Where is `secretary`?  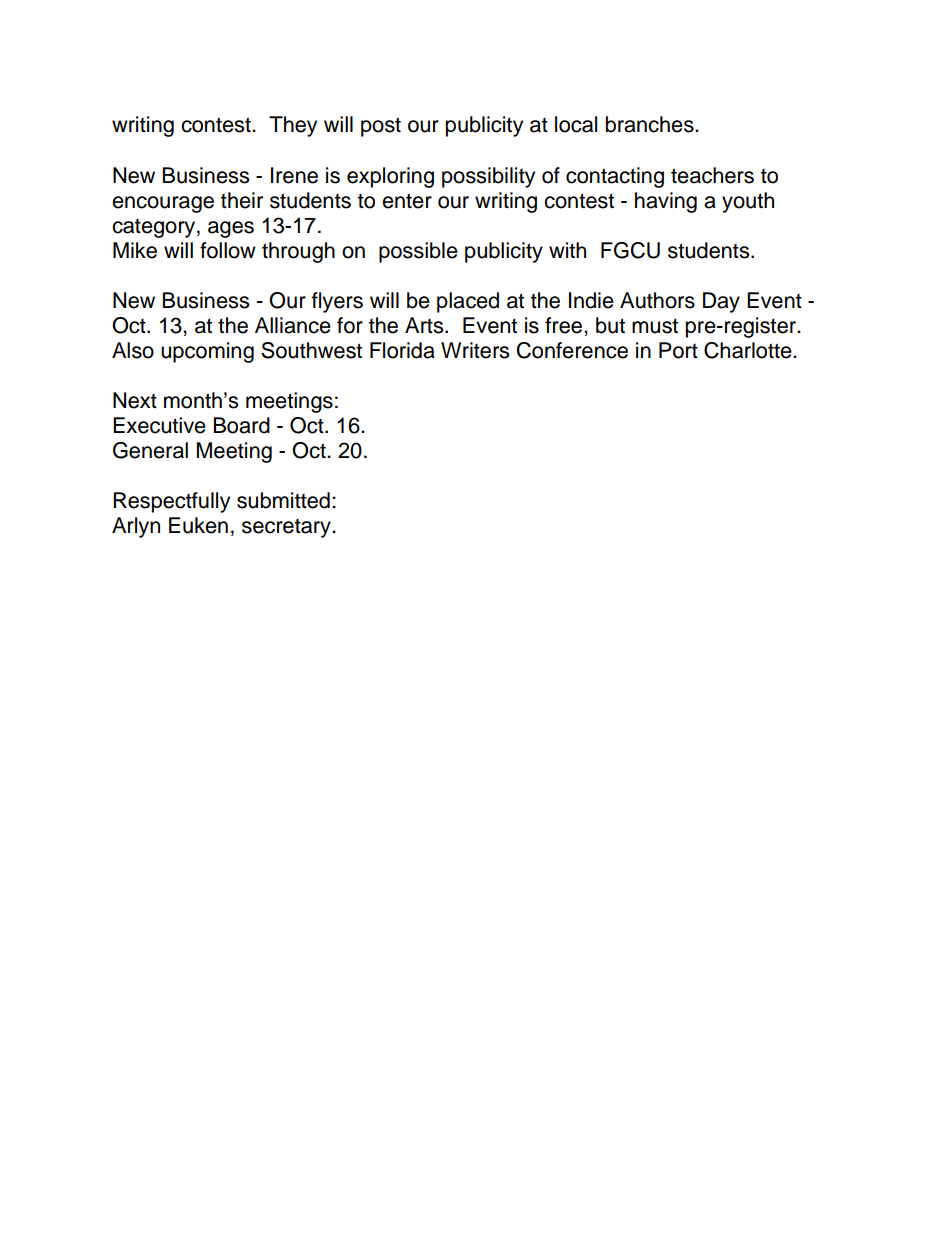
secretary is located at coordinates (287, 528).
